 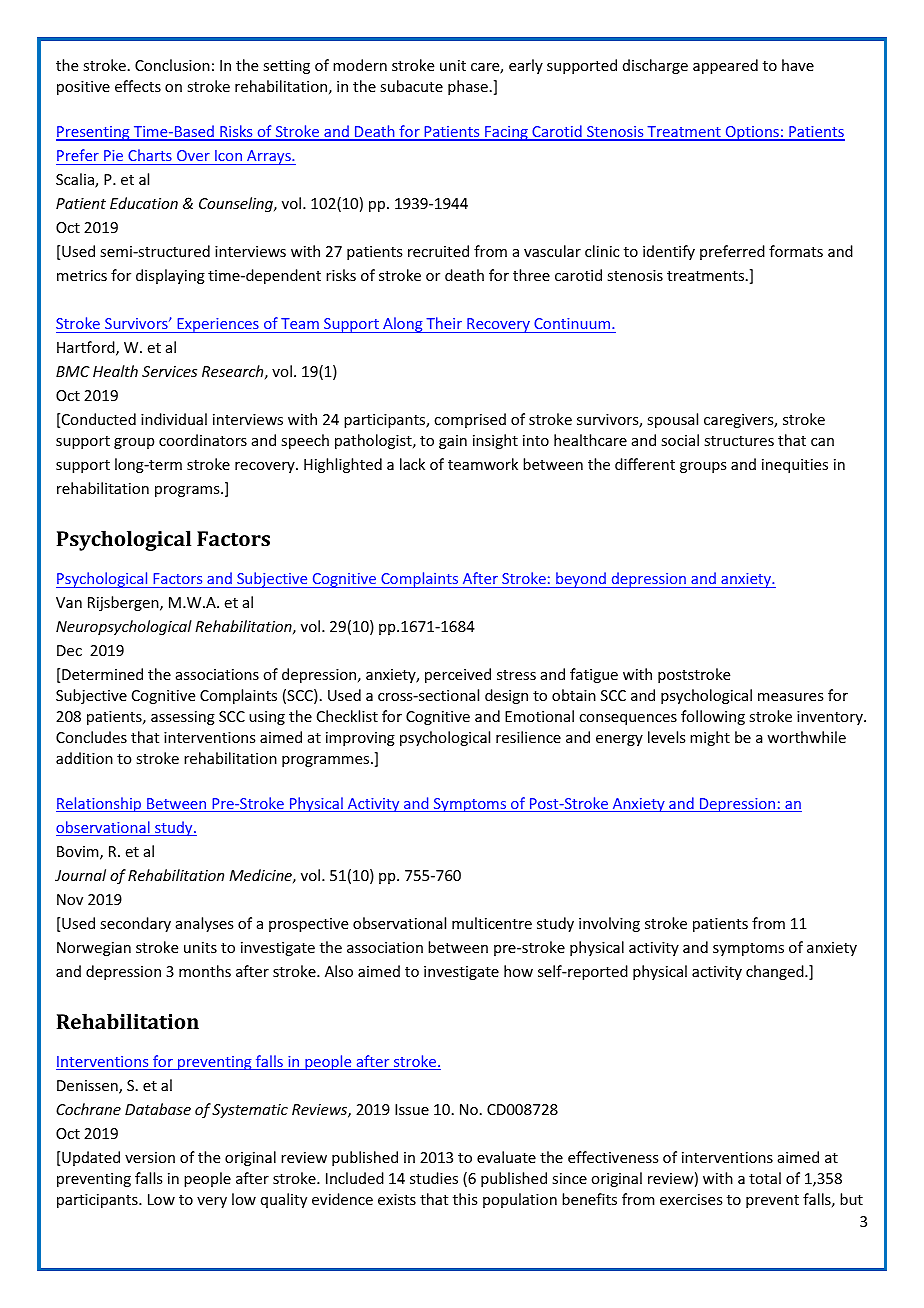 What do you see at coordinates (765, 1178) in the screenshot?
I see `total` at bounding box center [765, 1178].
